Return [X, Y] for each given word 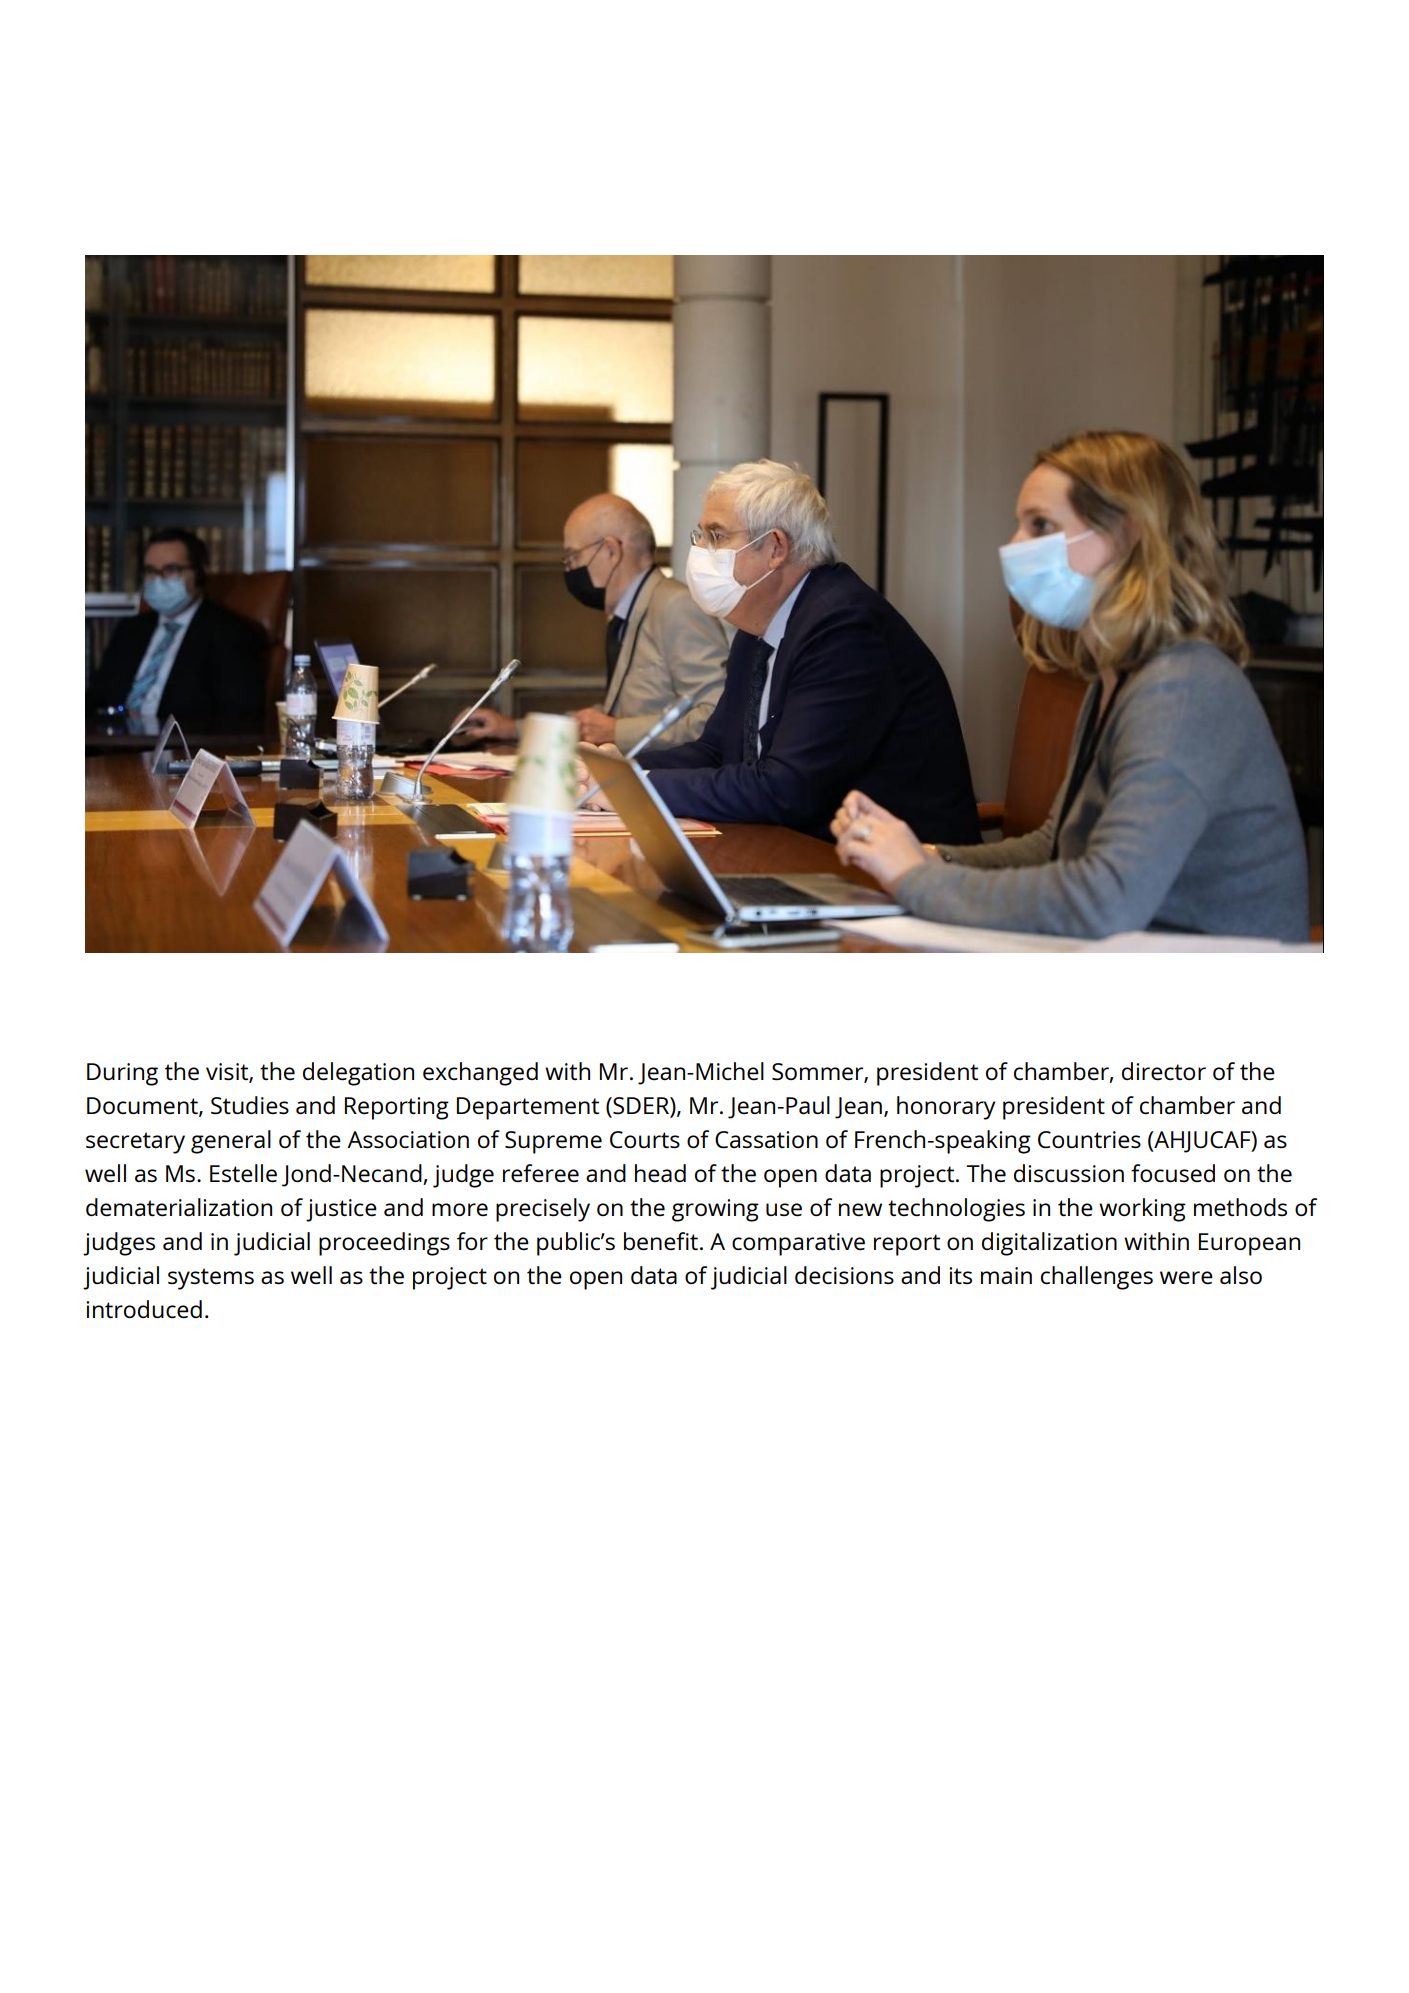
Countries [1089, 1140]
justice [341, 1210]
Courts [645, 1140]
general [231, 1142]
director [1164, 1071]
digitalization [1049, 1244]
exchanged [480, 1074]
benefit [661, 1241]
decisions [844, 1275]
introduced [144, 1309]
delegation [358, 1074]
